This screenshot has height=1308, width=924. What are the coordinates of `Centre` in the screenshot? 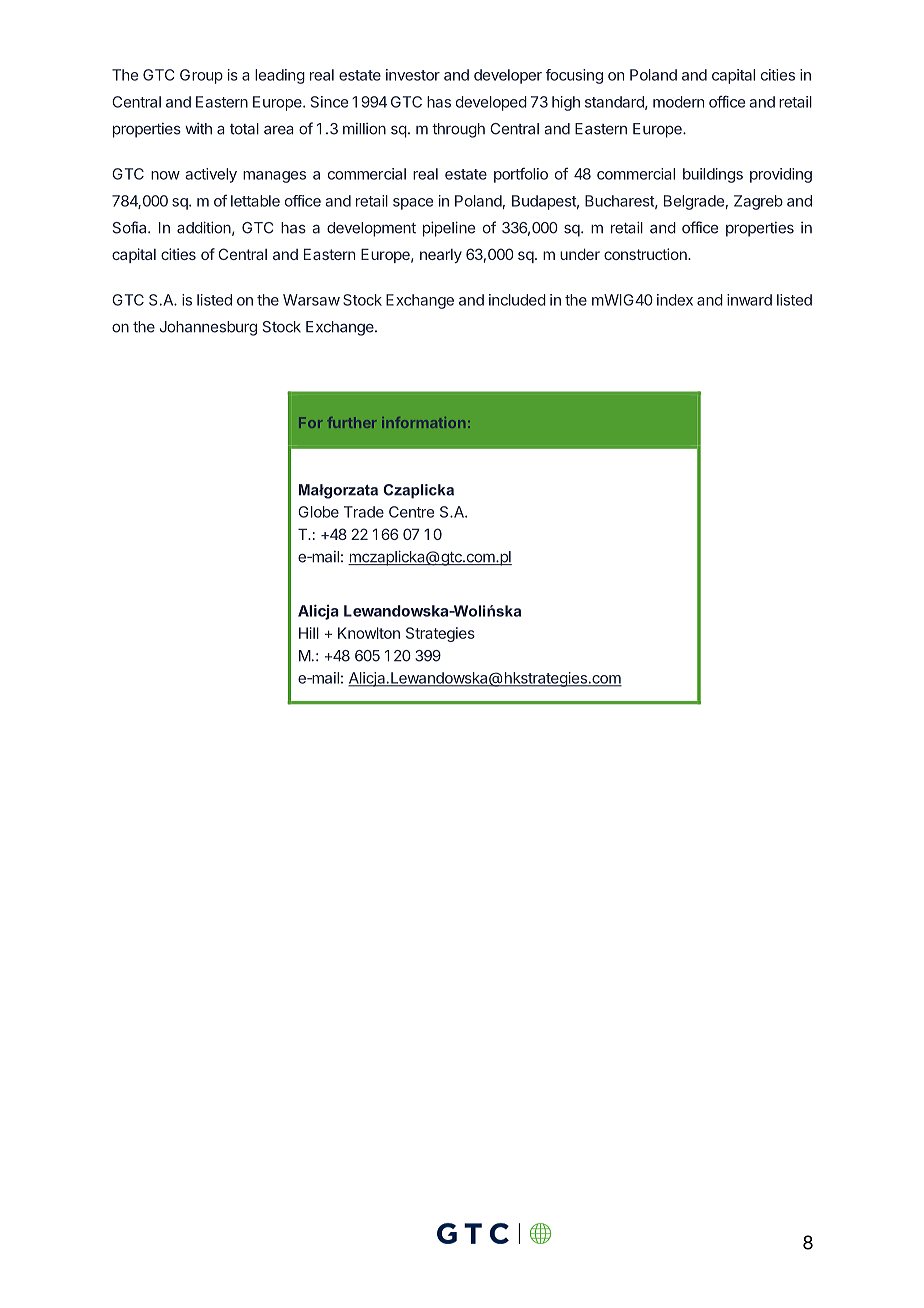 It's located at (411, 512).
